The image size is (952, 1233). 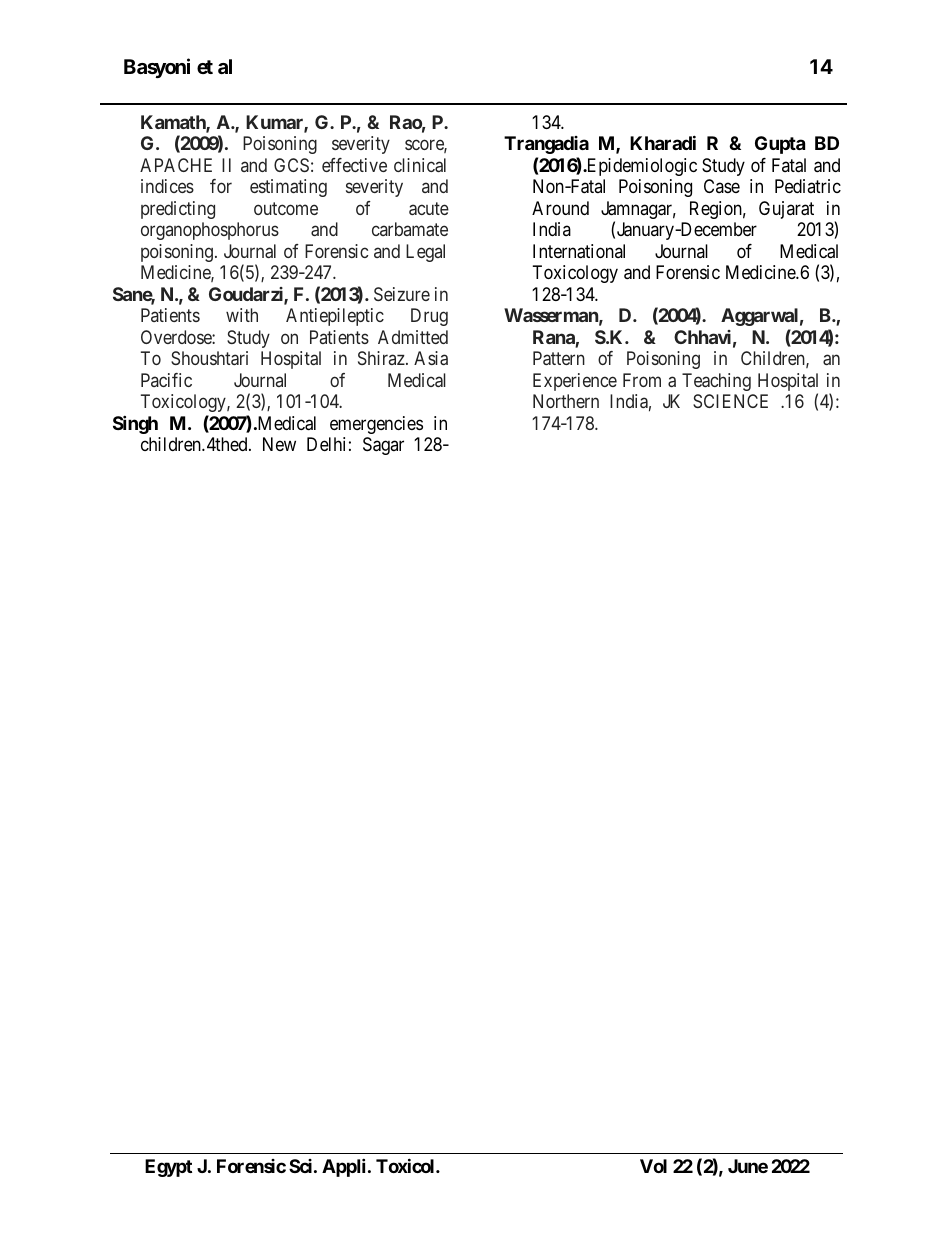 I want to click on Case, so click(x=722, y=186).
